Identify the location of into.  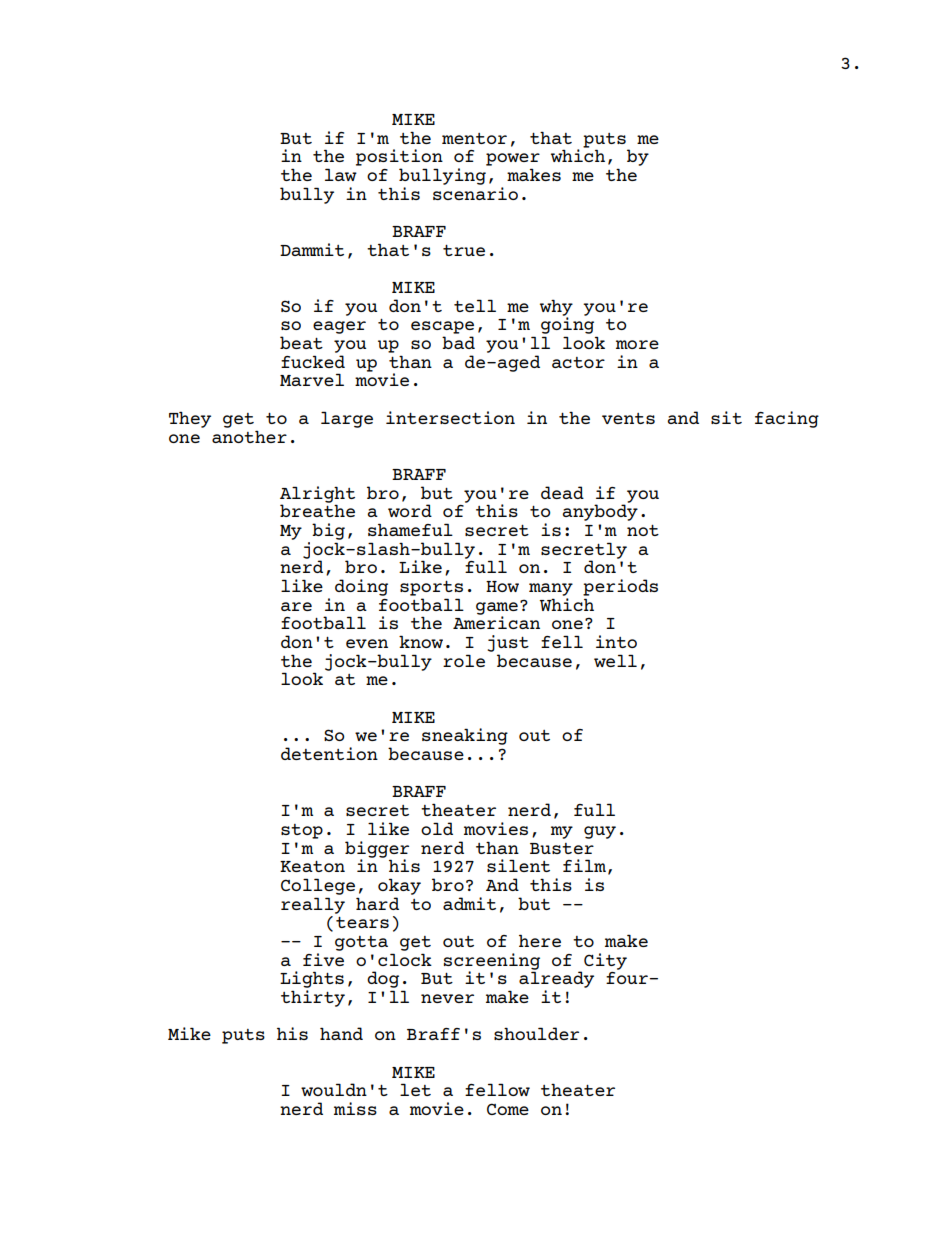
(616, 641).
